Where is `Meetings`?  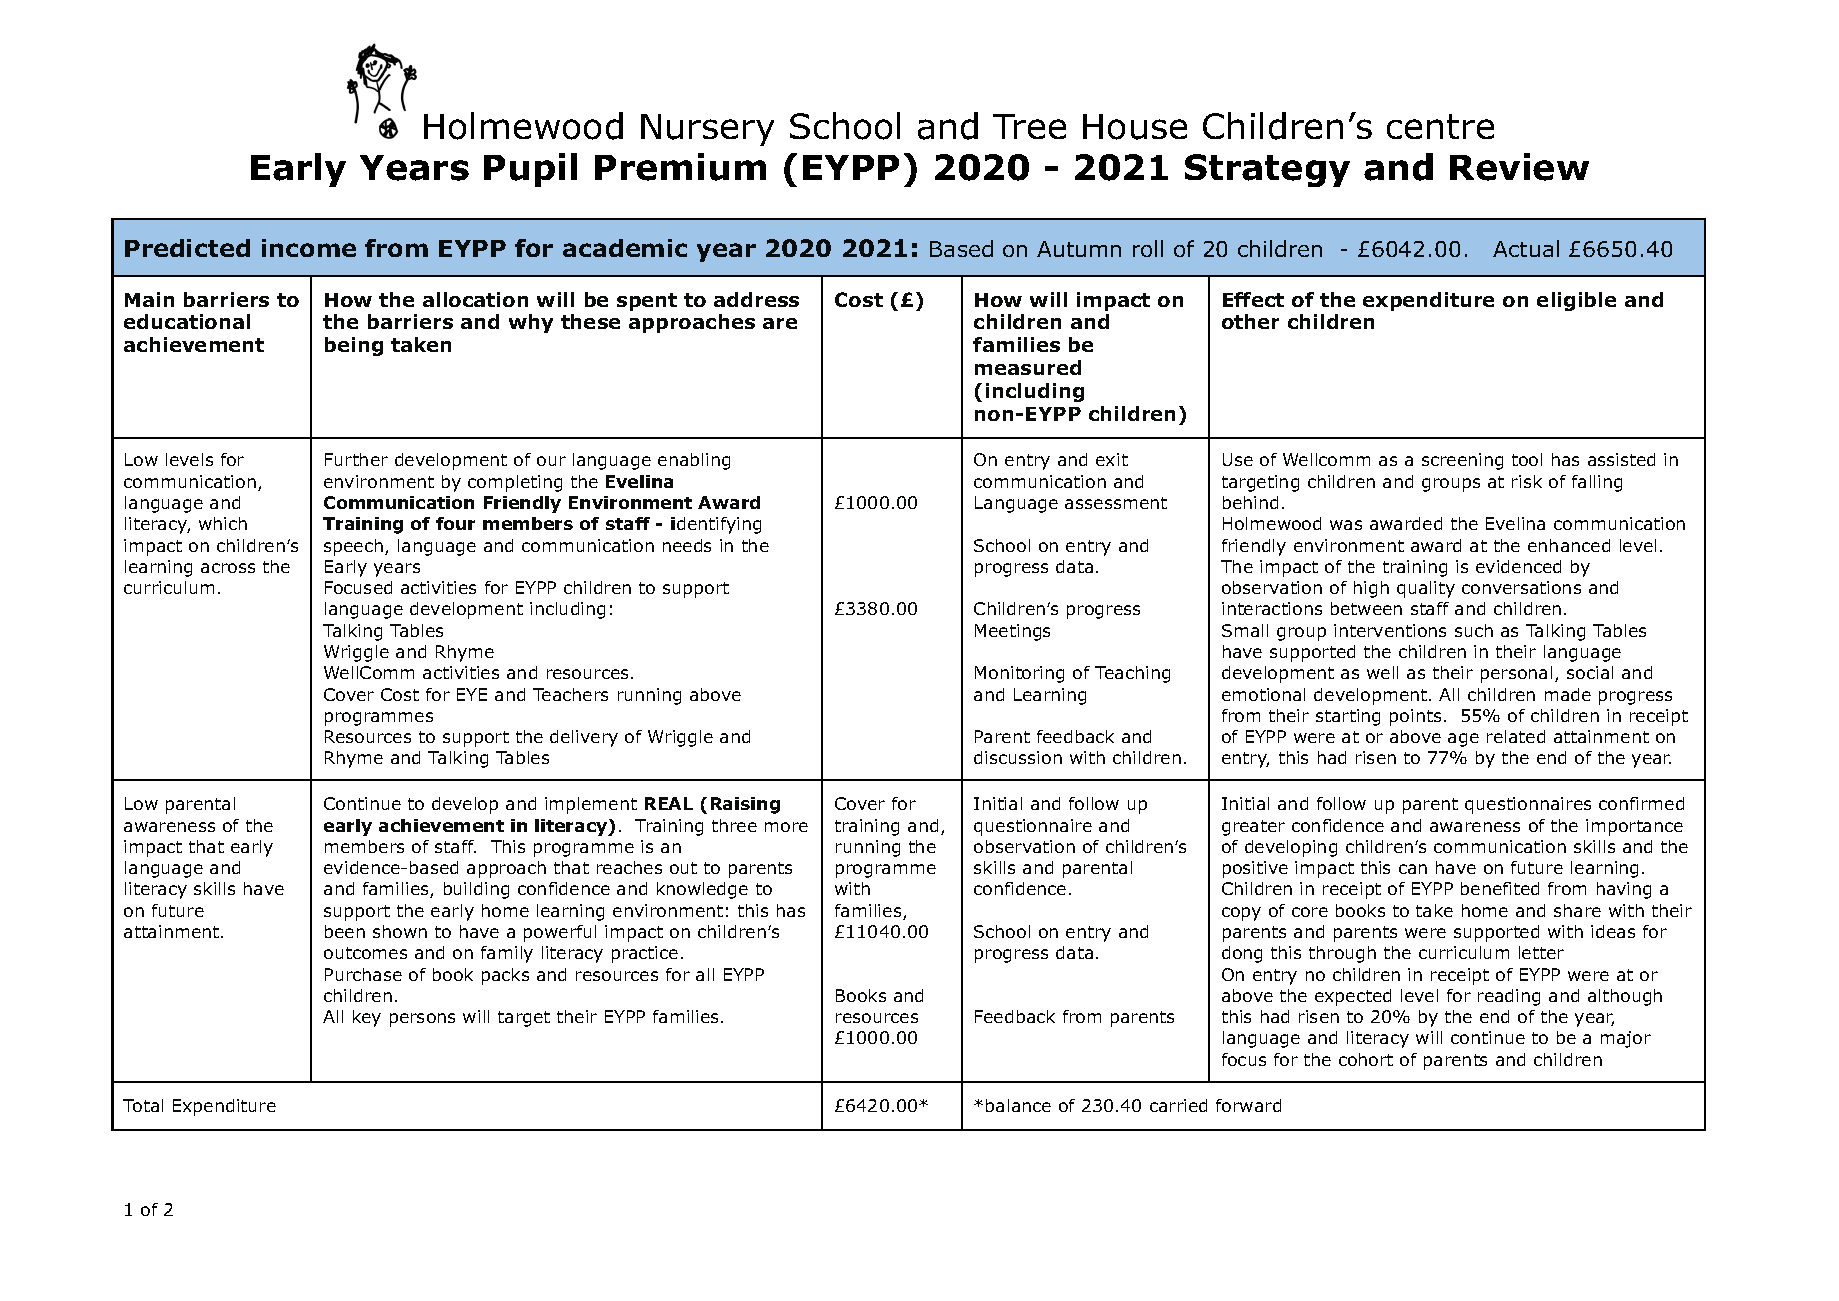 Meetings is located at coordinates (1012, 632).
